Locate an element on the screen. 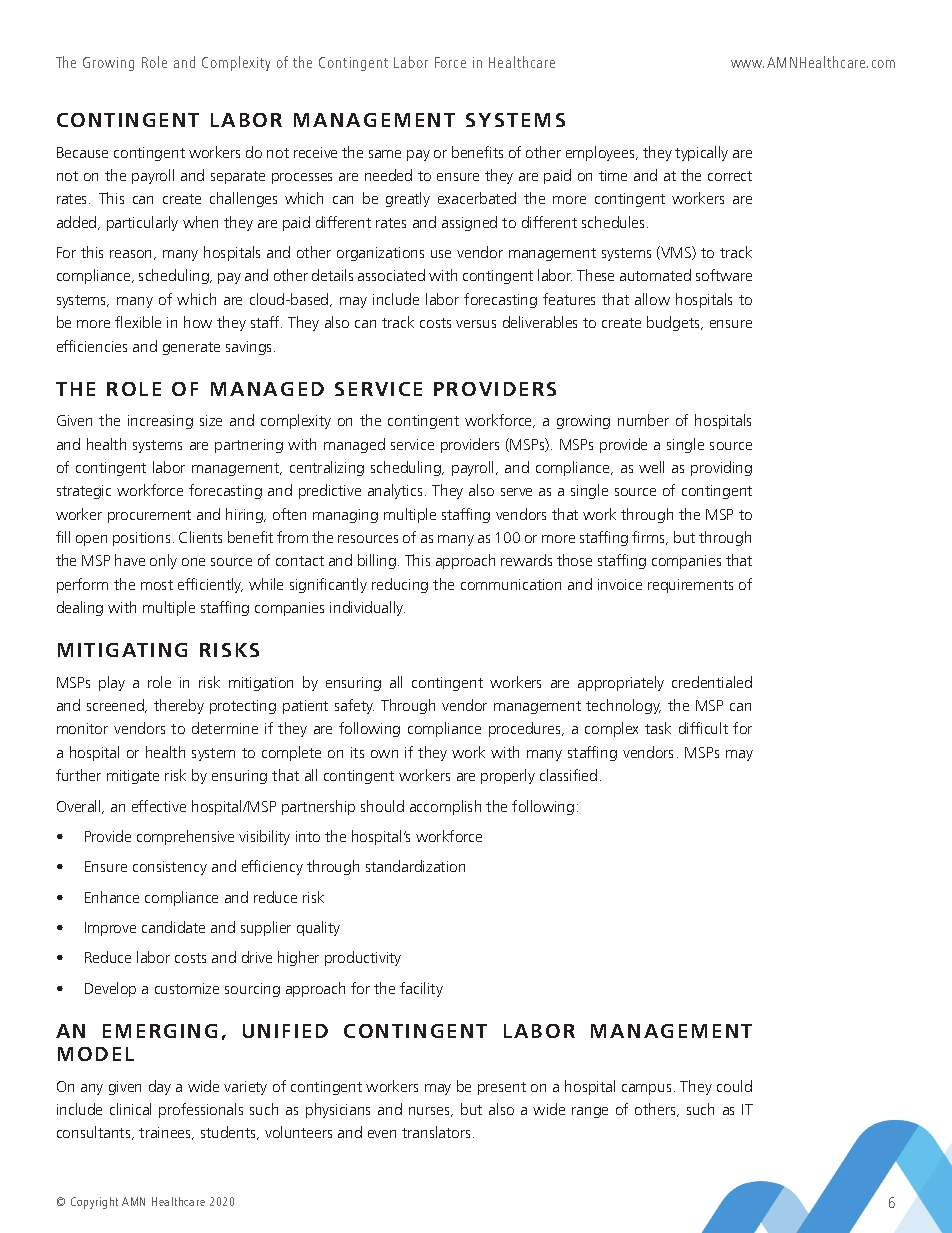 Image resolution: width=952 pixels, height=1233 pixels. play is located at coordinates (112, 683).
